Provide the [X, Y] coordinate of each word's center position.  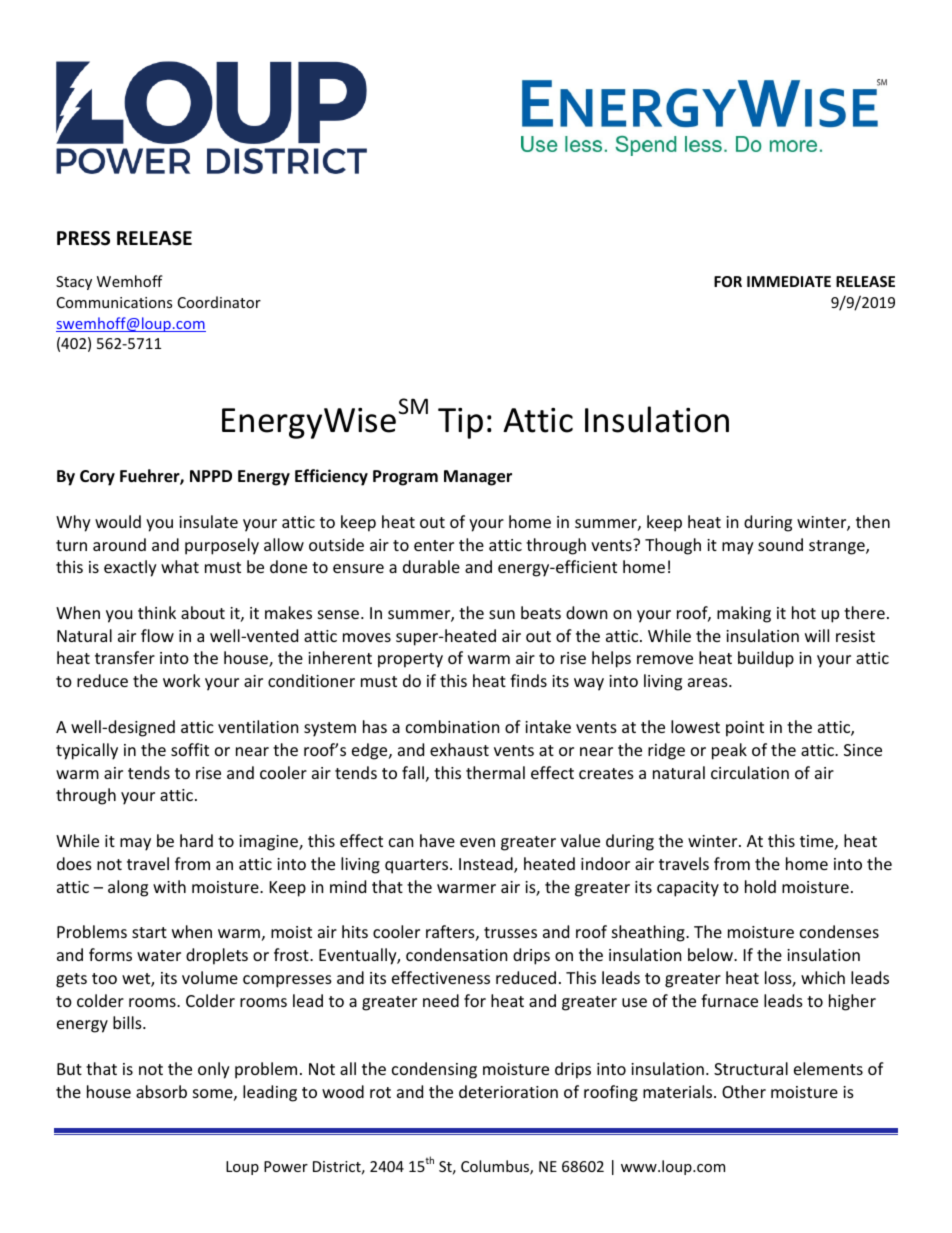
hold [760, 886]
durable [431, 566]
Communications [114, 302]
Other [744, 1091]
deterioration [508, 1091]
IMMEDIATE [789, 281]
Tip [460, 423]
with [169, 886]
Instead [487, 865]
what [180, 566]
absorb [161, 1091]
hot [804, 612]
